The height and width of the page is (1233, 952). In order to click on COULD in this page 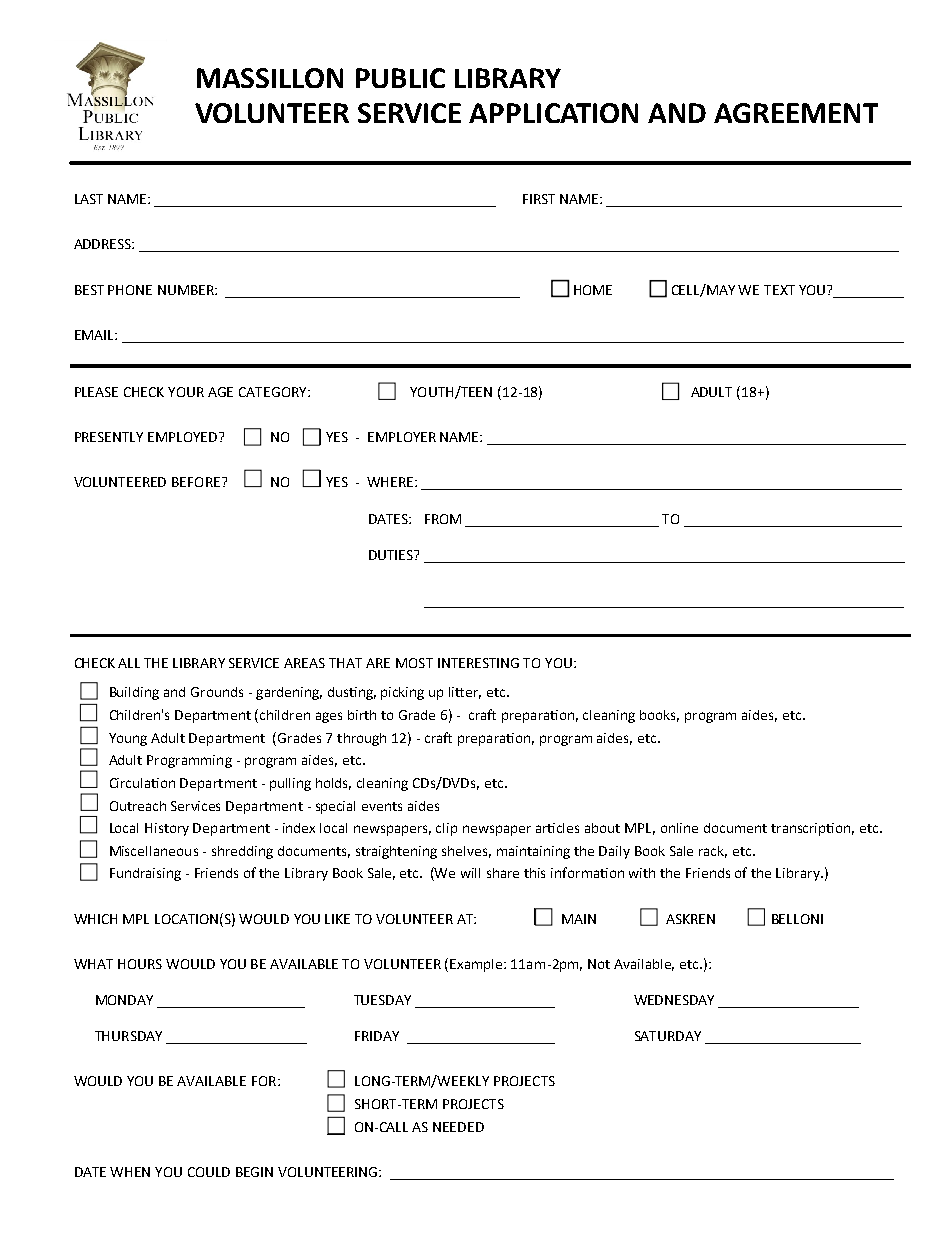, I will do `click(209, 1172)`.
